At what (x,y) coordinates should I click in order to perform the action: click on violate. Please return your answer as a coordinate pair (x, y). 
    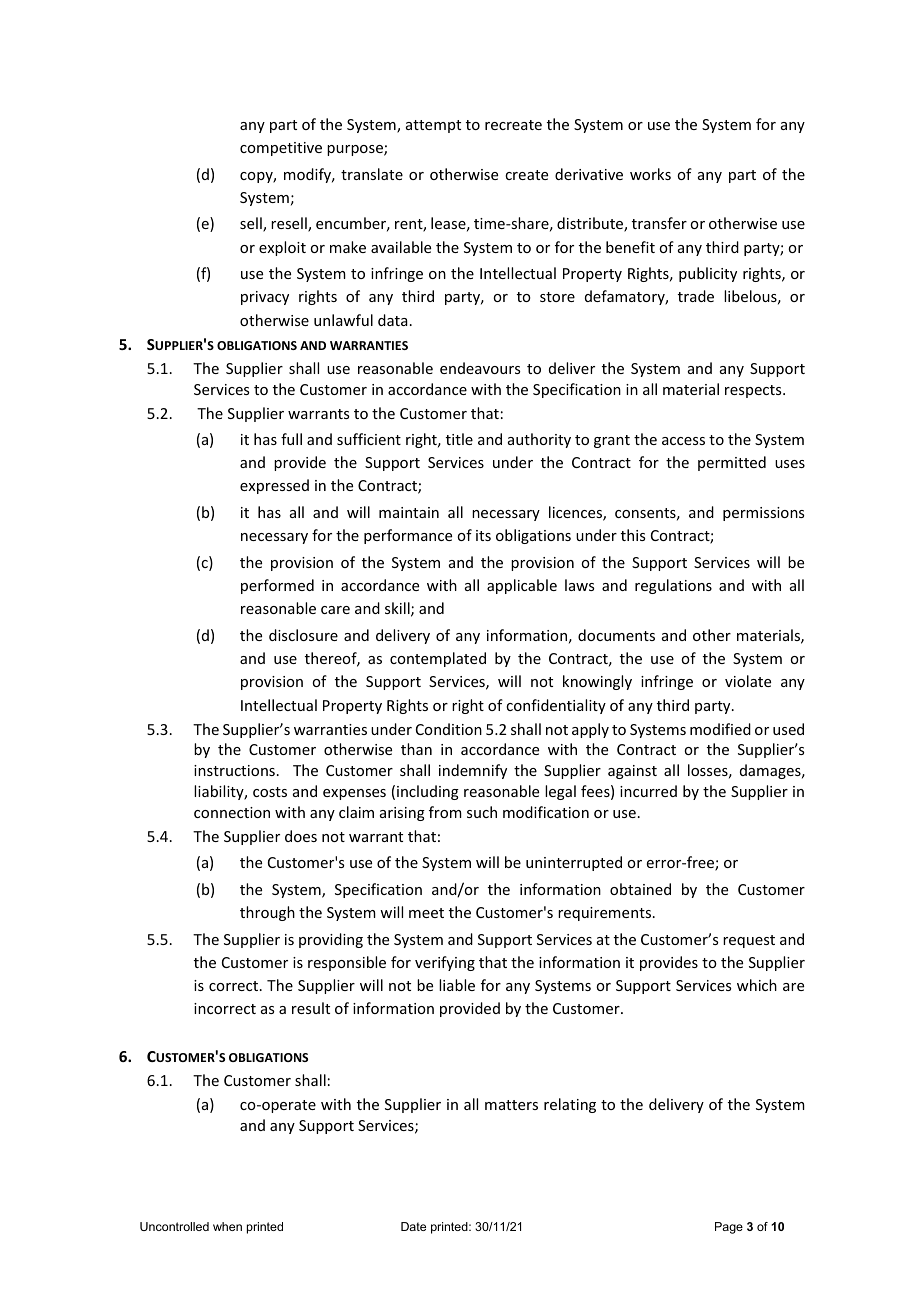
    Looking at the image, I should click on (748, 681).
